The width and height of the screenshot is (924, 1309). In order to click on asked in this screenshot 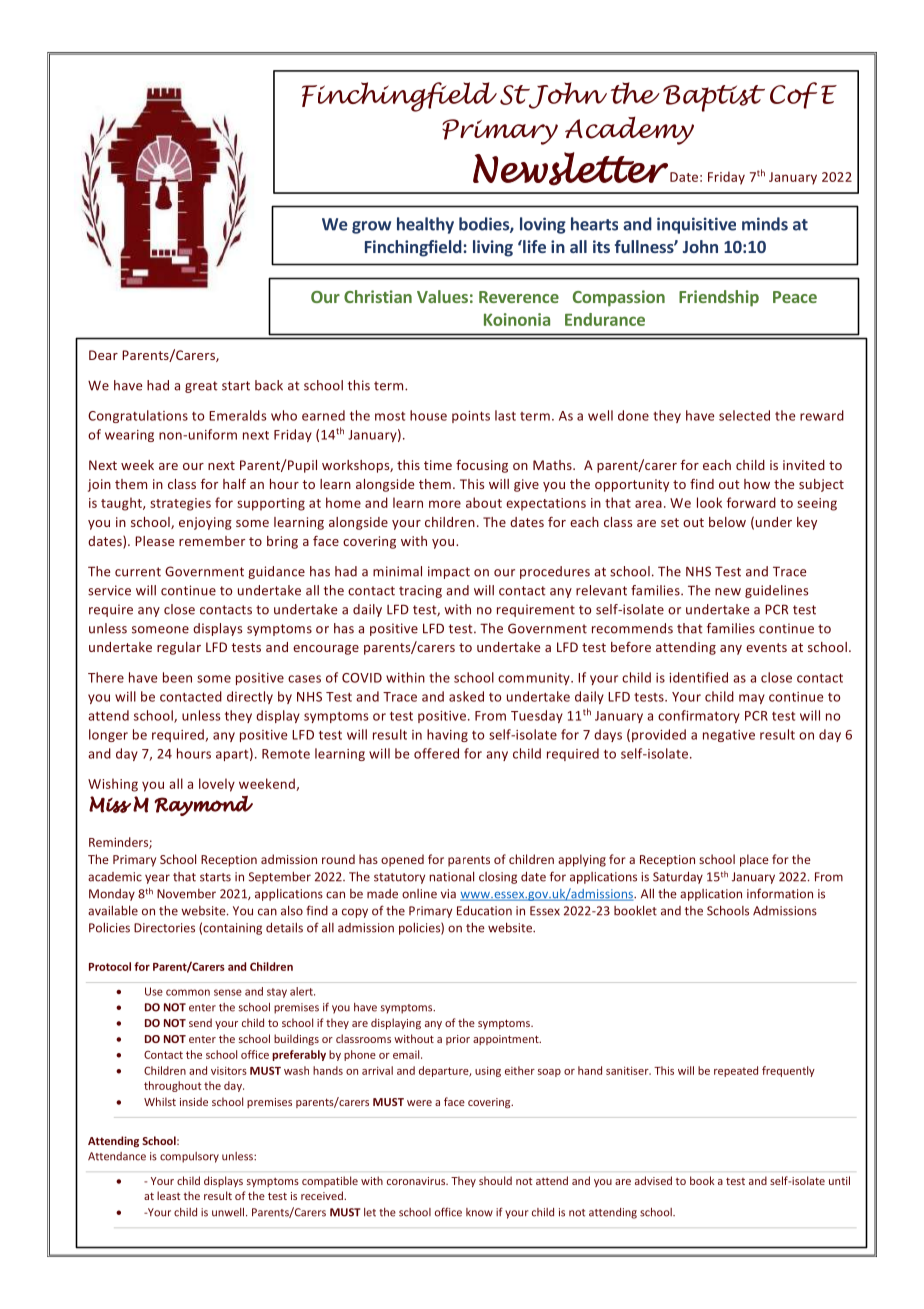, I will do `click(466, 696)`.
